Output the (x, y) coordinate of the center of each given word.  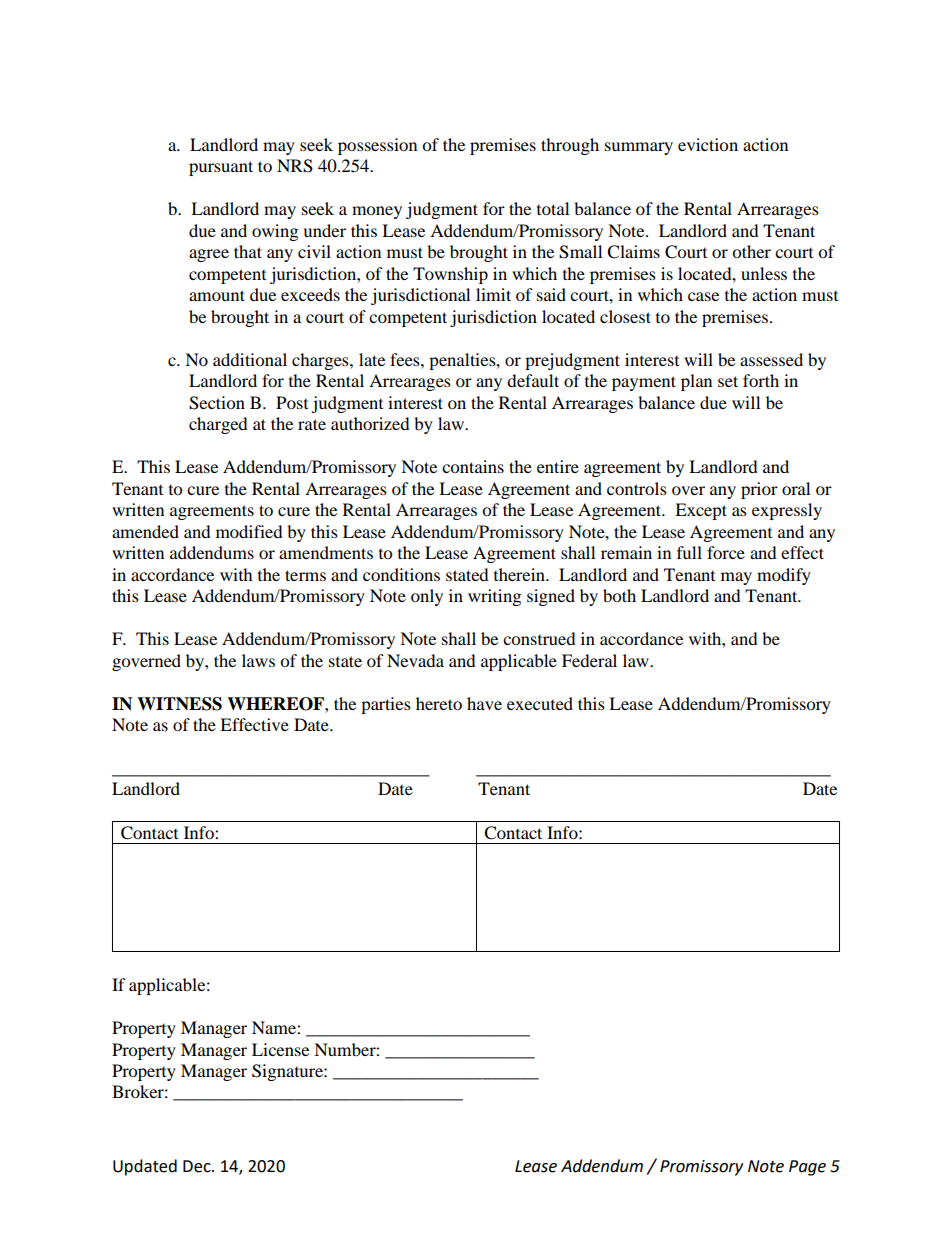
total (553, 208)
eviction (708, 144)
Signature (288, 1072)
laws (258, 660)
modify (784, 576)
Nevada (415, 660)
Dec (198, 1166)
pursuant (221, 168)
